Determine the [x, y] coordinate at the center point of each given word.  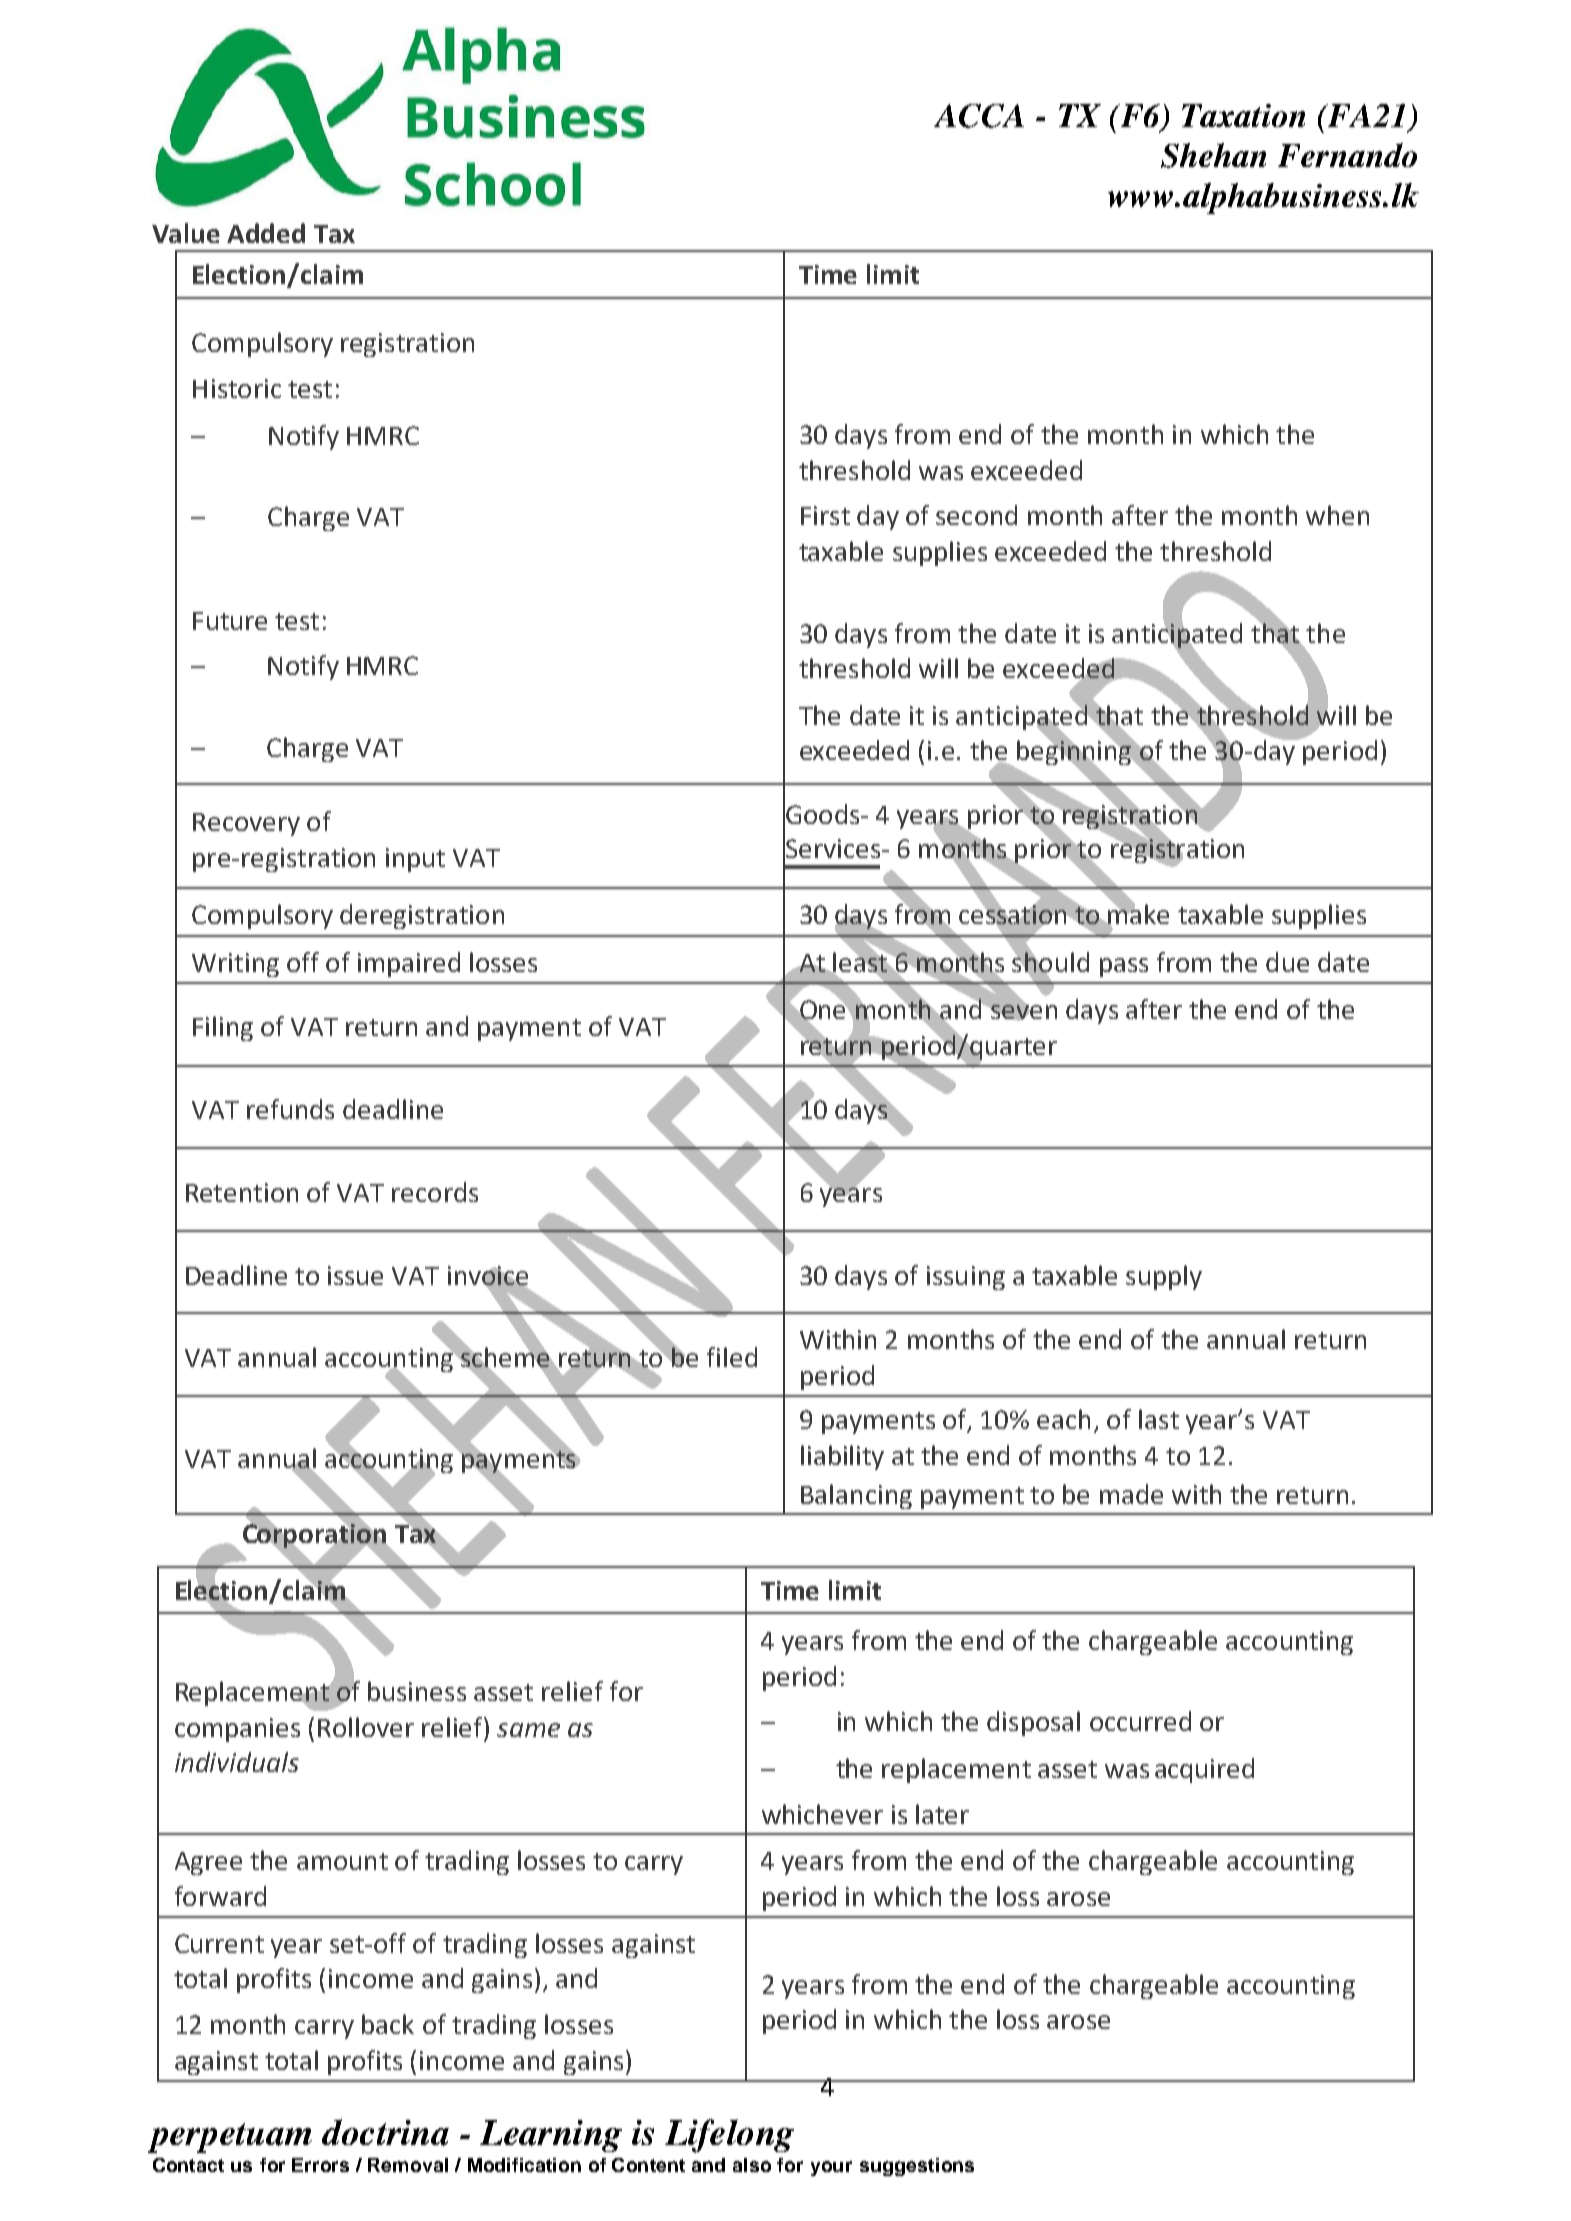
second [976, 515]
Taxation [1243, 115]
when [1337, 515]
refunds [290, 1109]
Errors [320, 2165]
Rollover [366, 1727]
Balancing [856, 1496]
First [825, 515]
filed [732, 1357]
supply [1164, 1277]
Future [230, 621]
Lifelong [729, 2136]
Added [266, 233]
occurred [1140, 1721]
